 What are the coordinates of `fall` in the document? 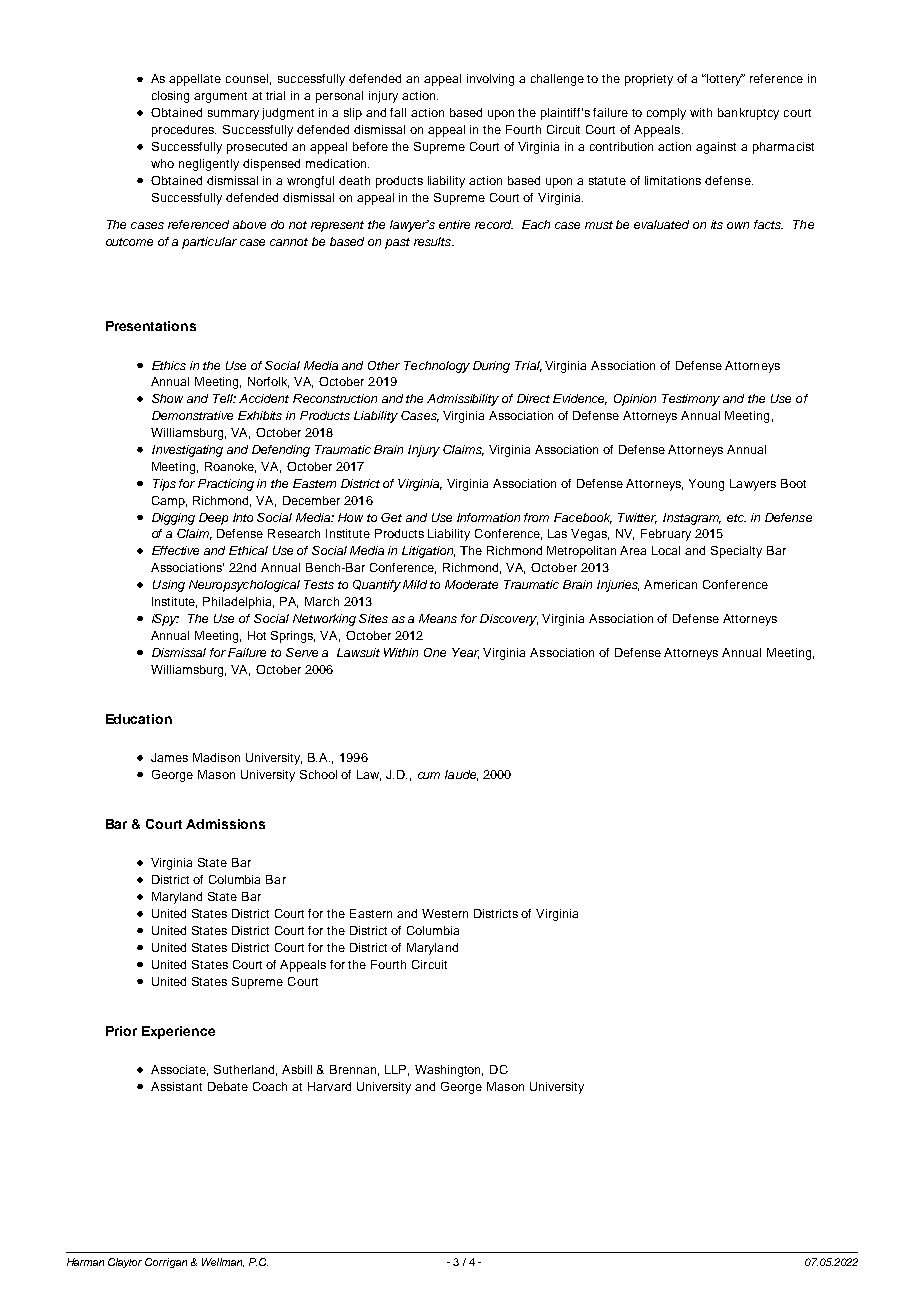 It's located at (398, 112).
